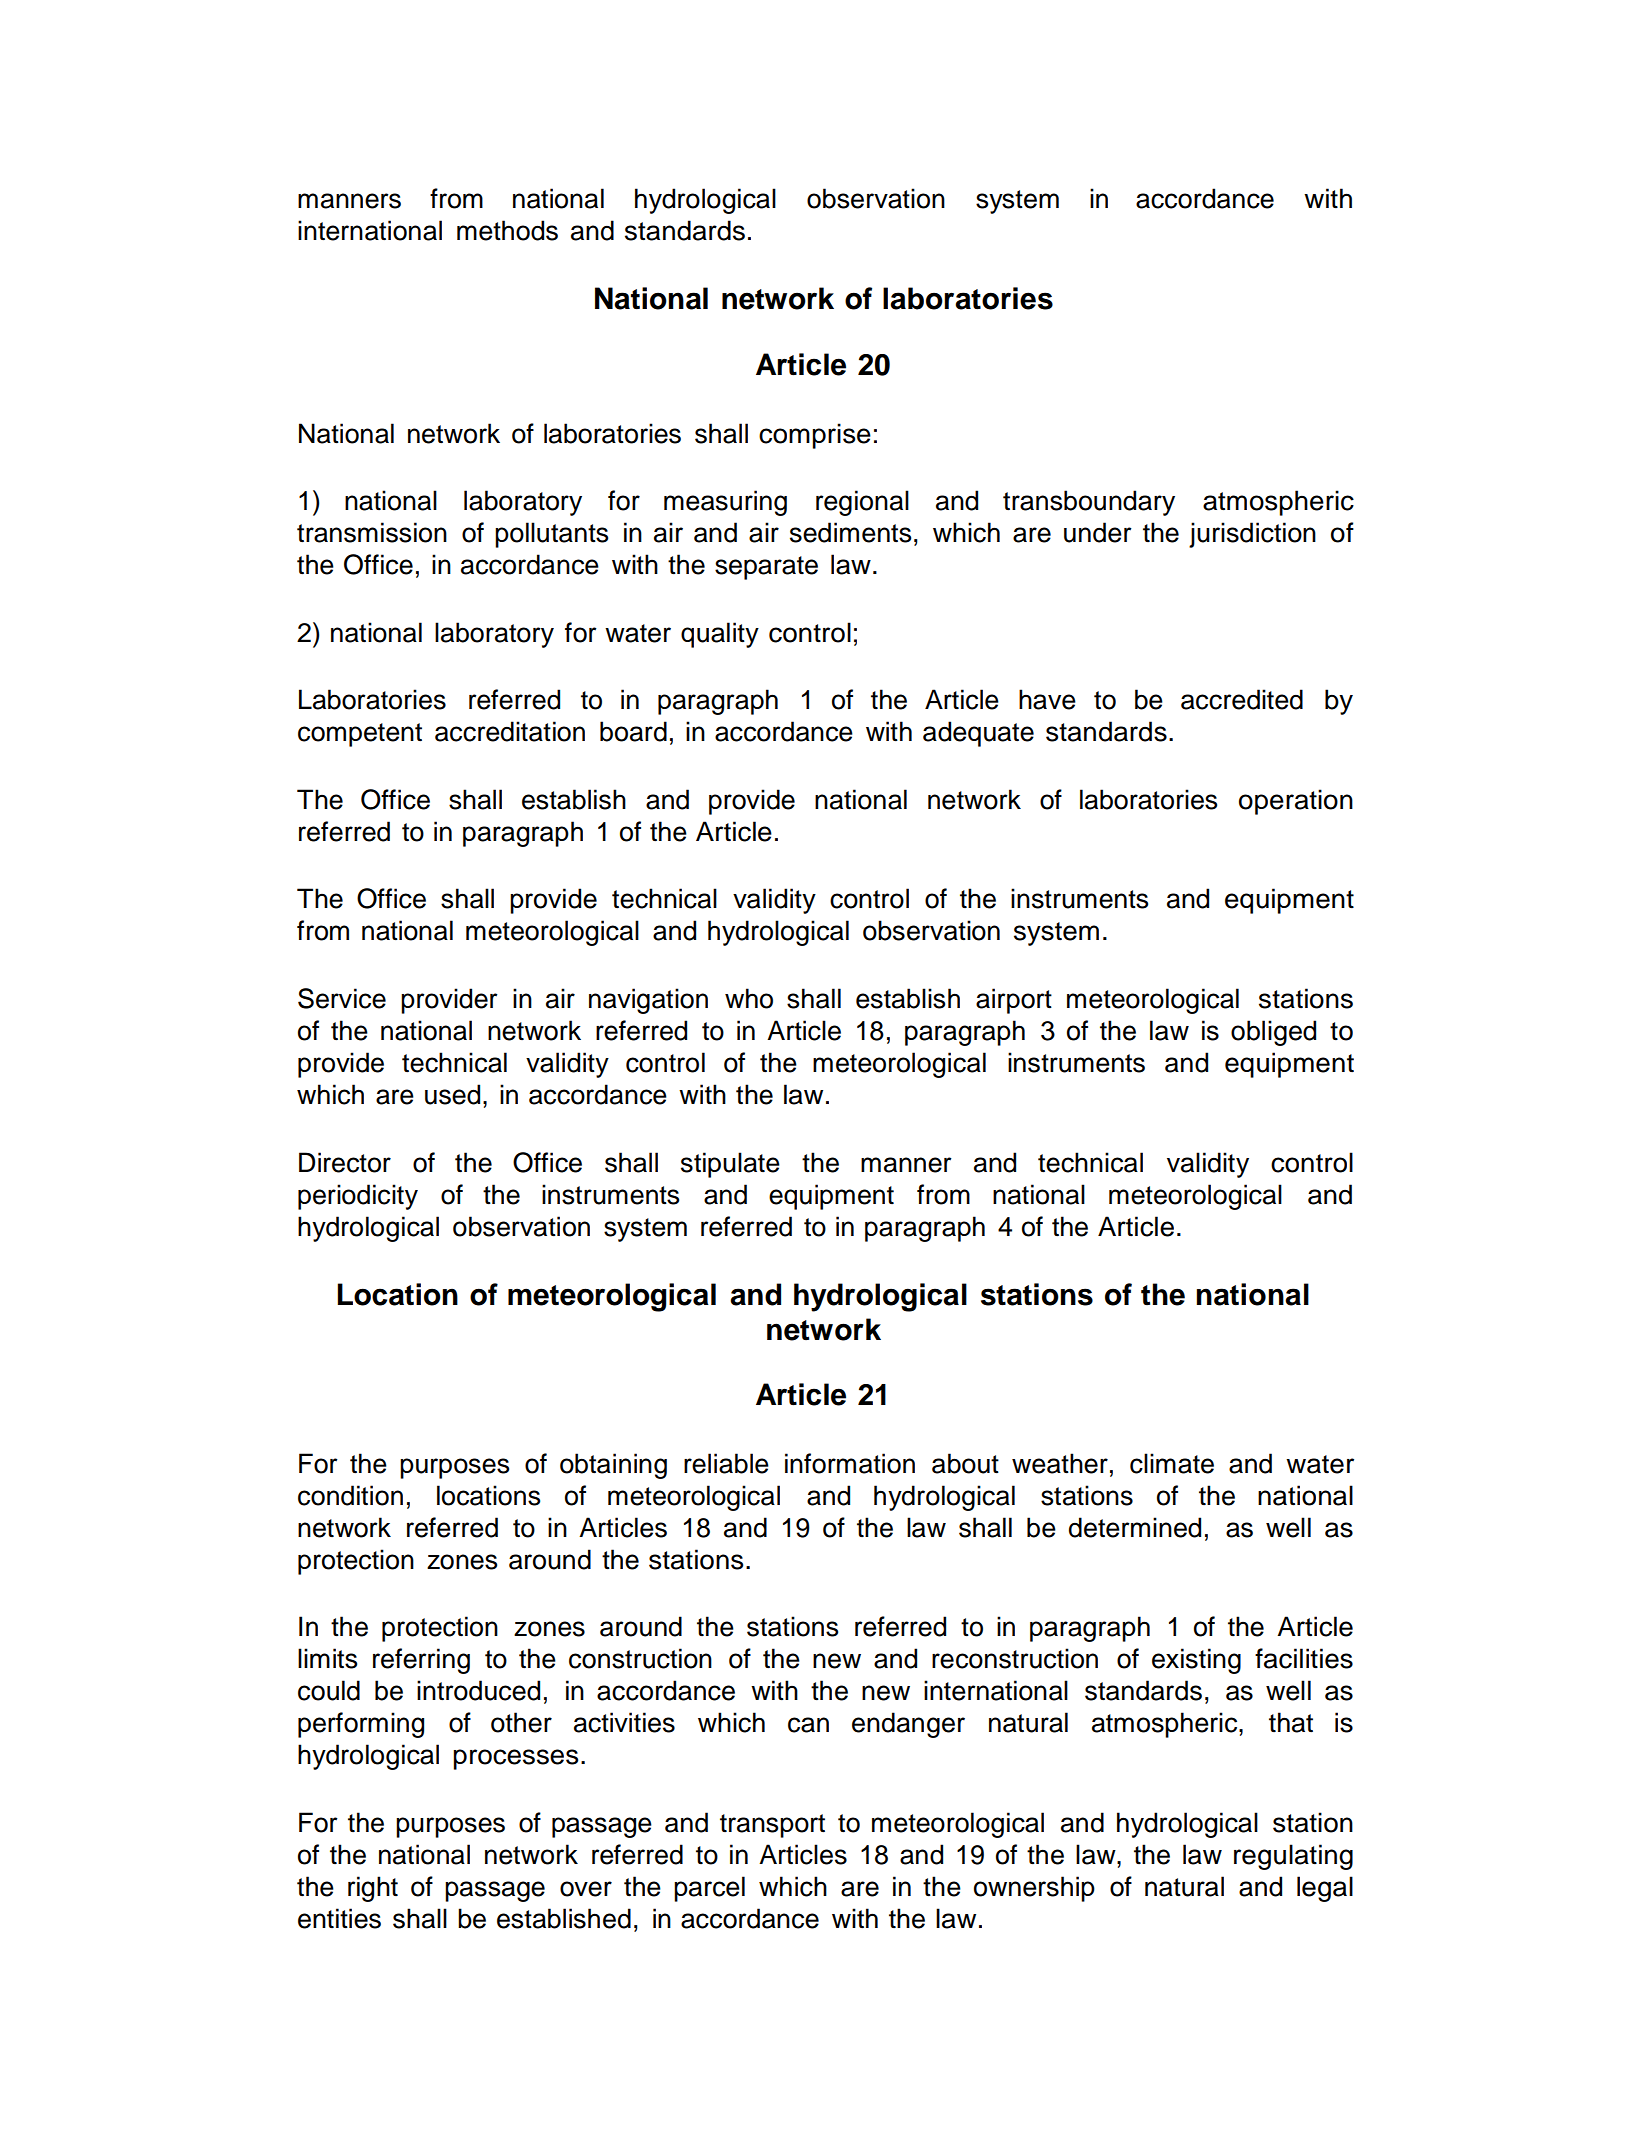 The height and width of the screenshot is (2131, 1646). Describe the element at coordinates (720, 635) in the screenshot. I see `quality` at that location.
